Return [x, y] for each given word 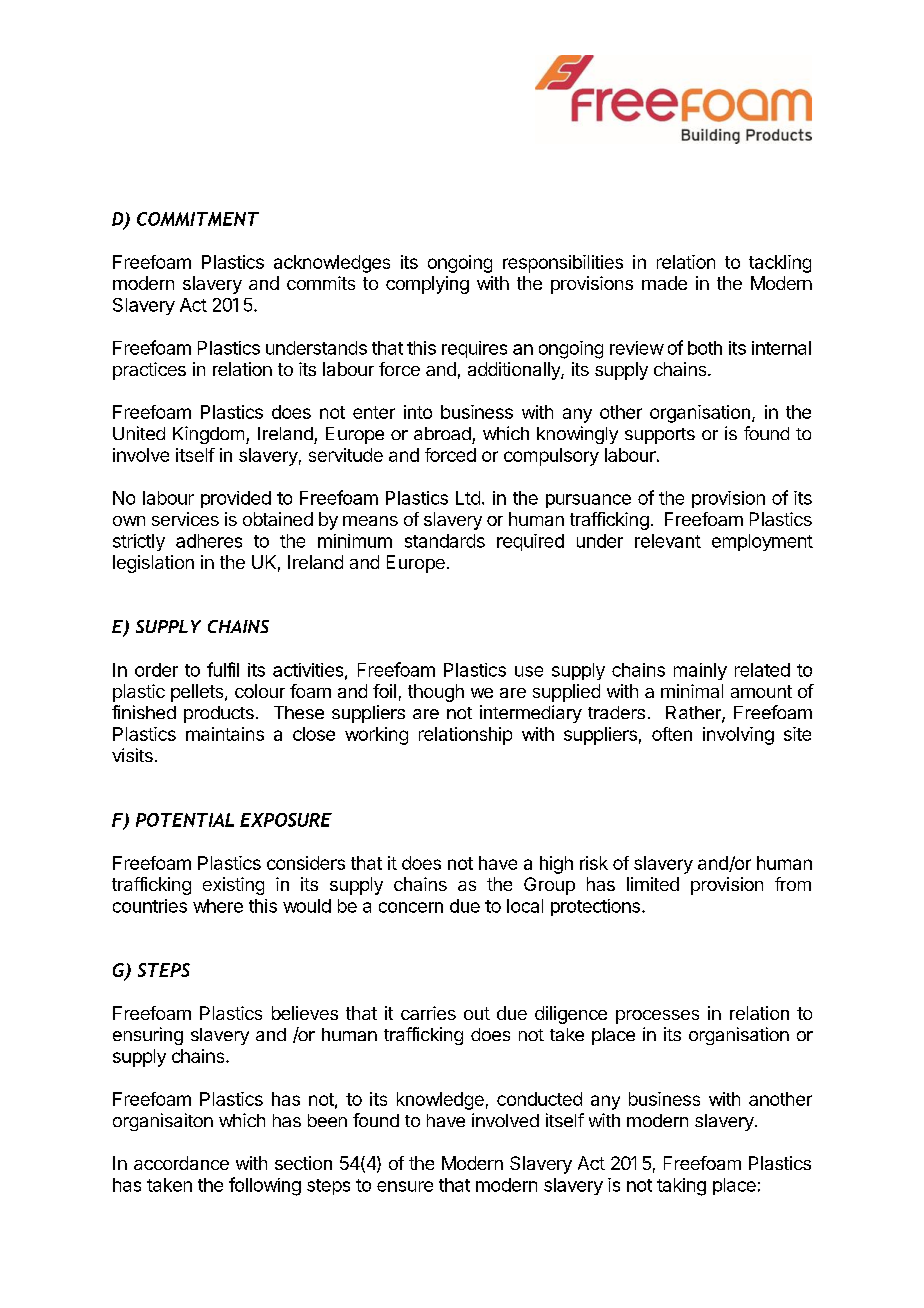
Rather [694, 714]
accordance [181, 1163]
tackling [780, 264]
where [218, 906]
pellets [198, 693]
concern [411, 907]
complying [427, 285]
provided [236, 499]
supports [660, 436]
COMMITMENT [198, 219]
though [436, 693]
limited [653, 884]
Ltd [468, 498]
